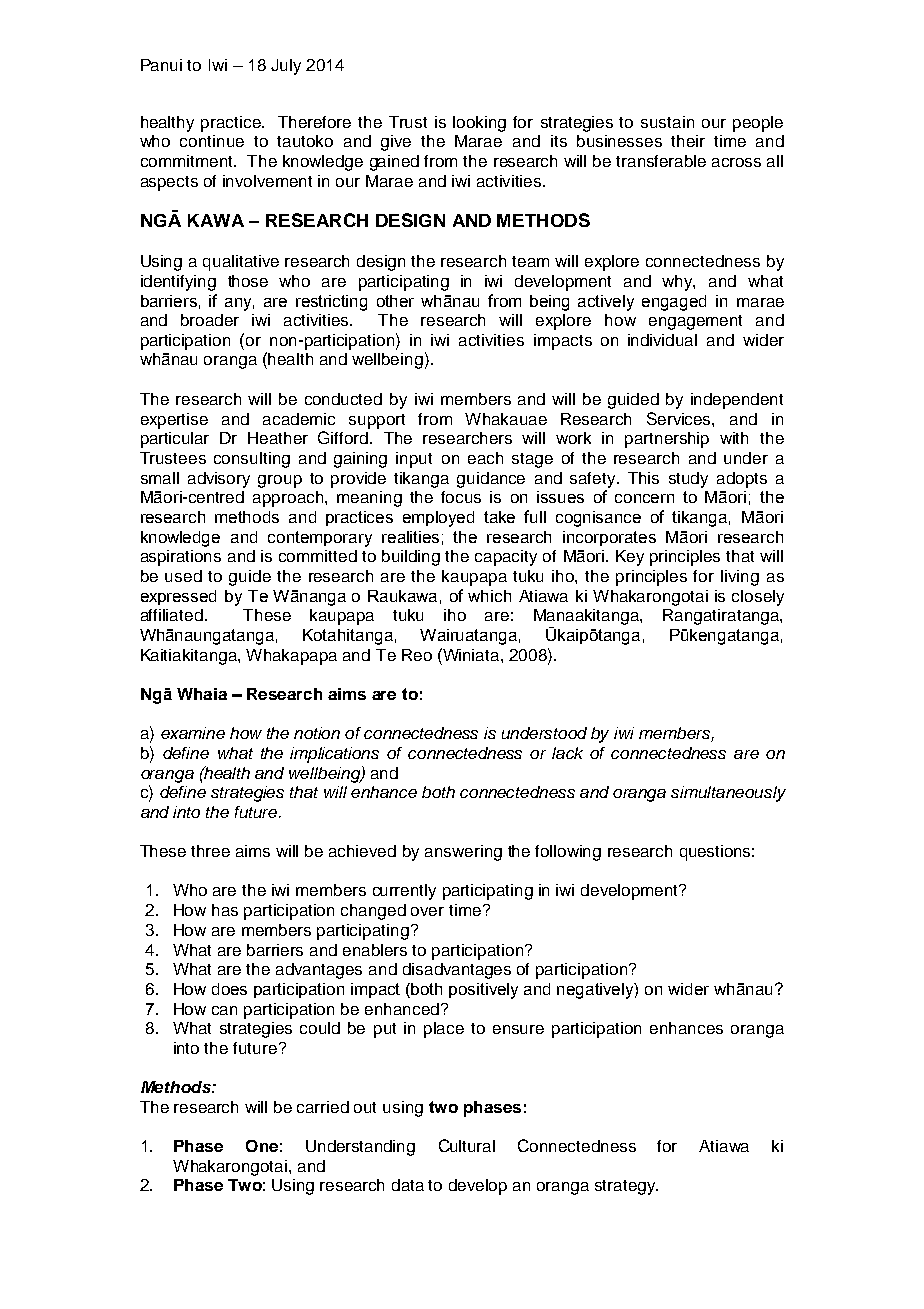 This document has width=924, height=1309. What do you see at coordinates (479, 124) in the document?
I see `looking` at bounding box center [479, 124].
